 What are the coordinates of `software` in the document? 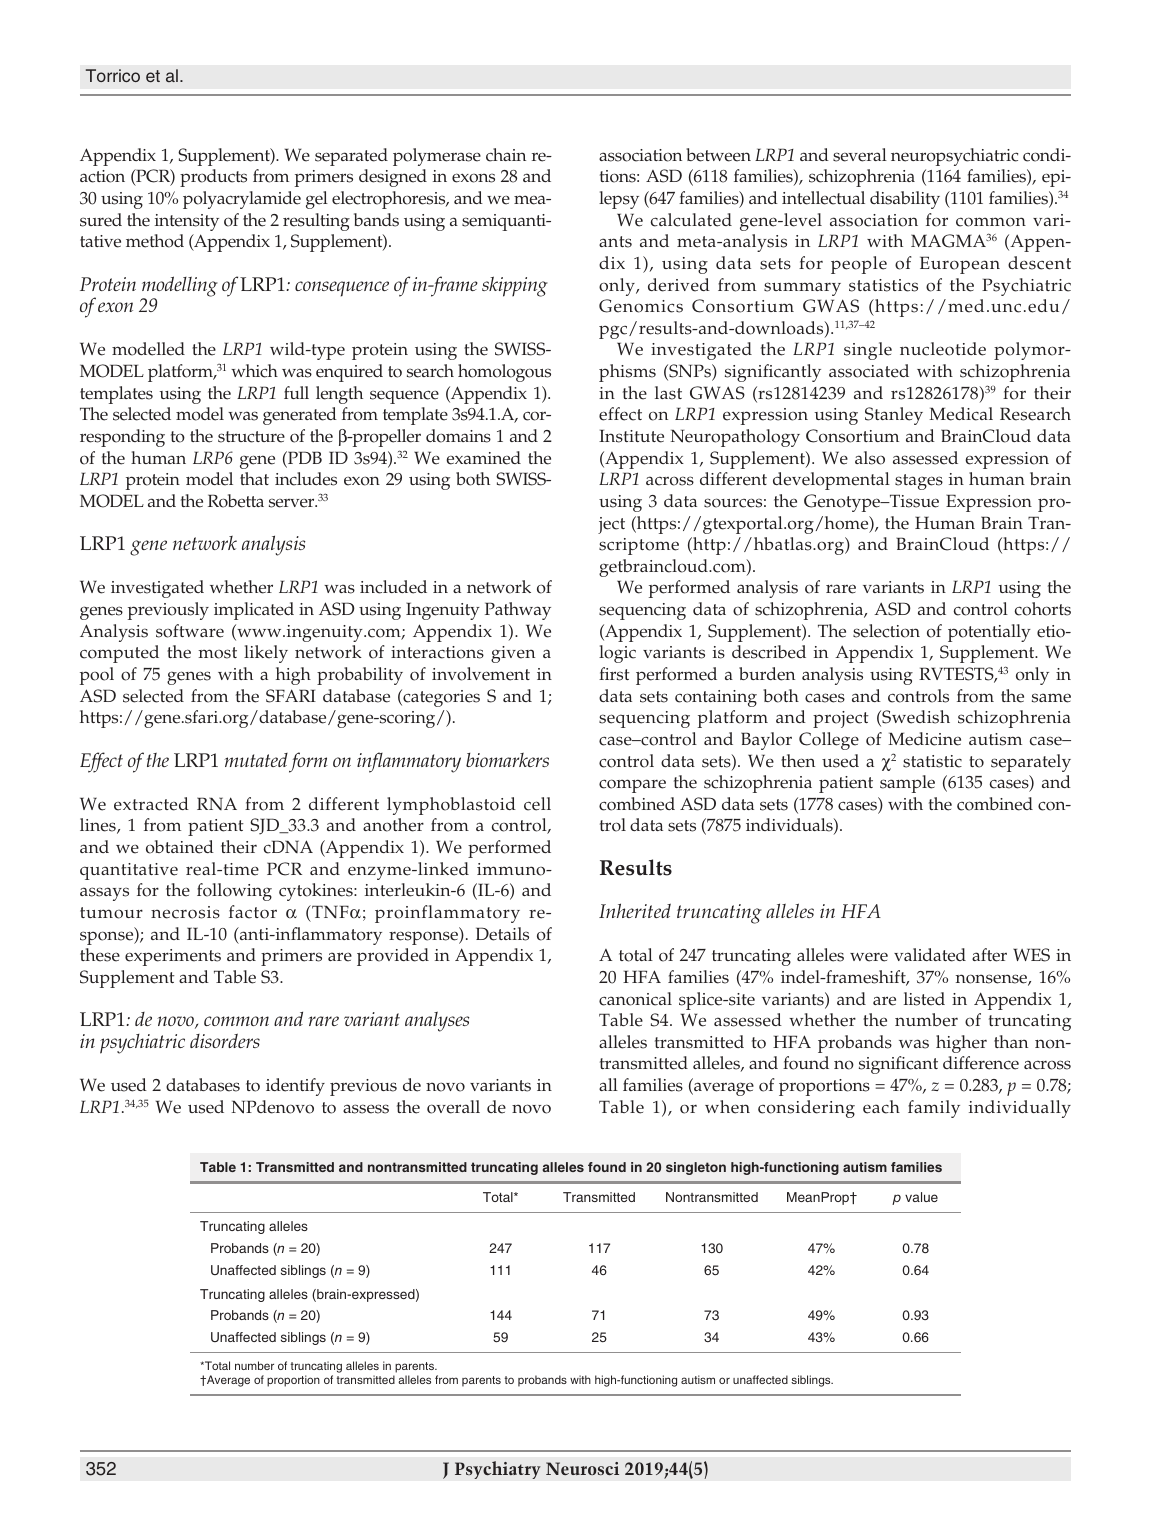 It's located at (190, 631).
